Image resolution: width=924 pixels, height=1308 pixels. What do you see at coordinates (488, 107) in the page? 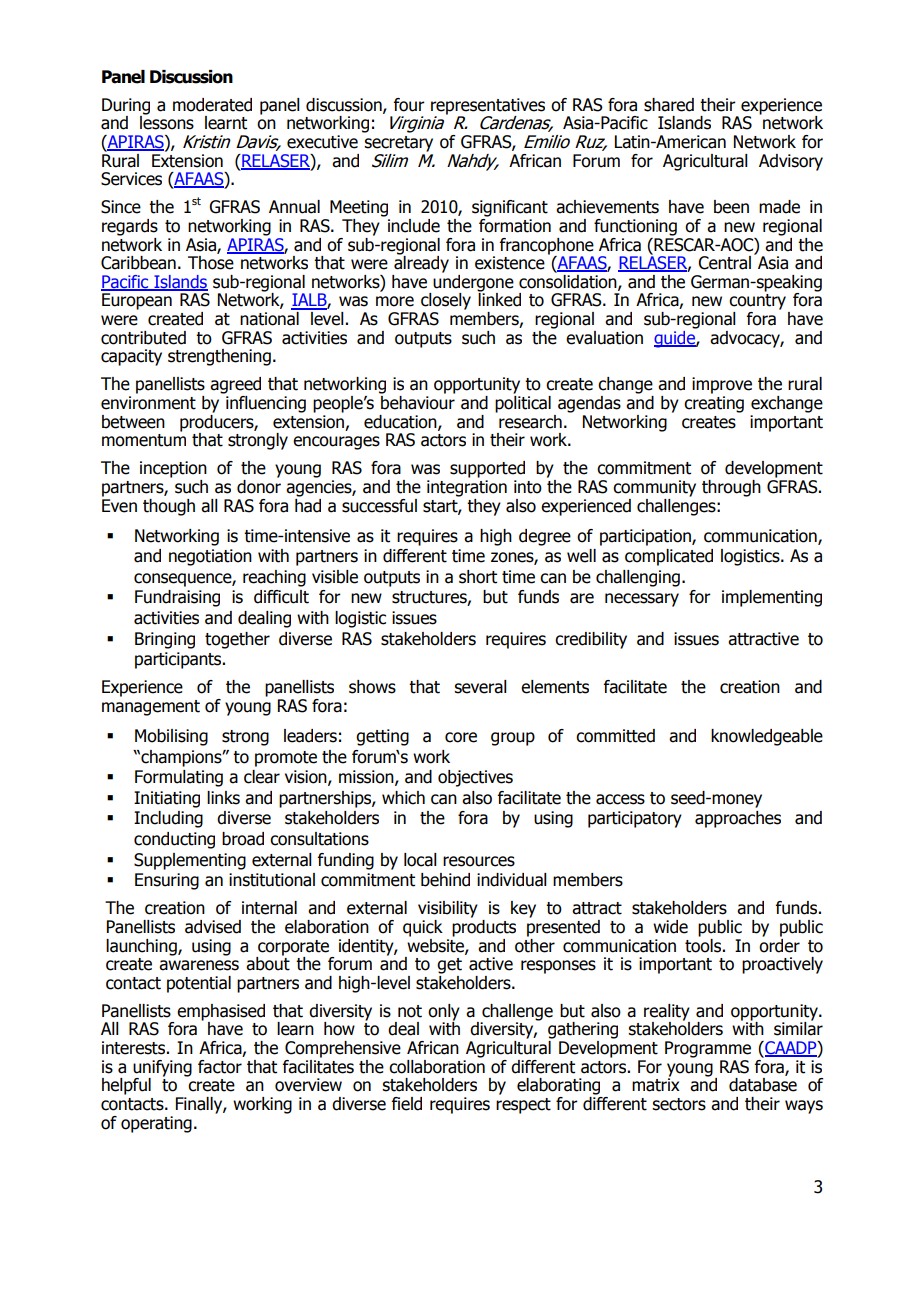
I see `representatives` at bounding box center [488, 107].
